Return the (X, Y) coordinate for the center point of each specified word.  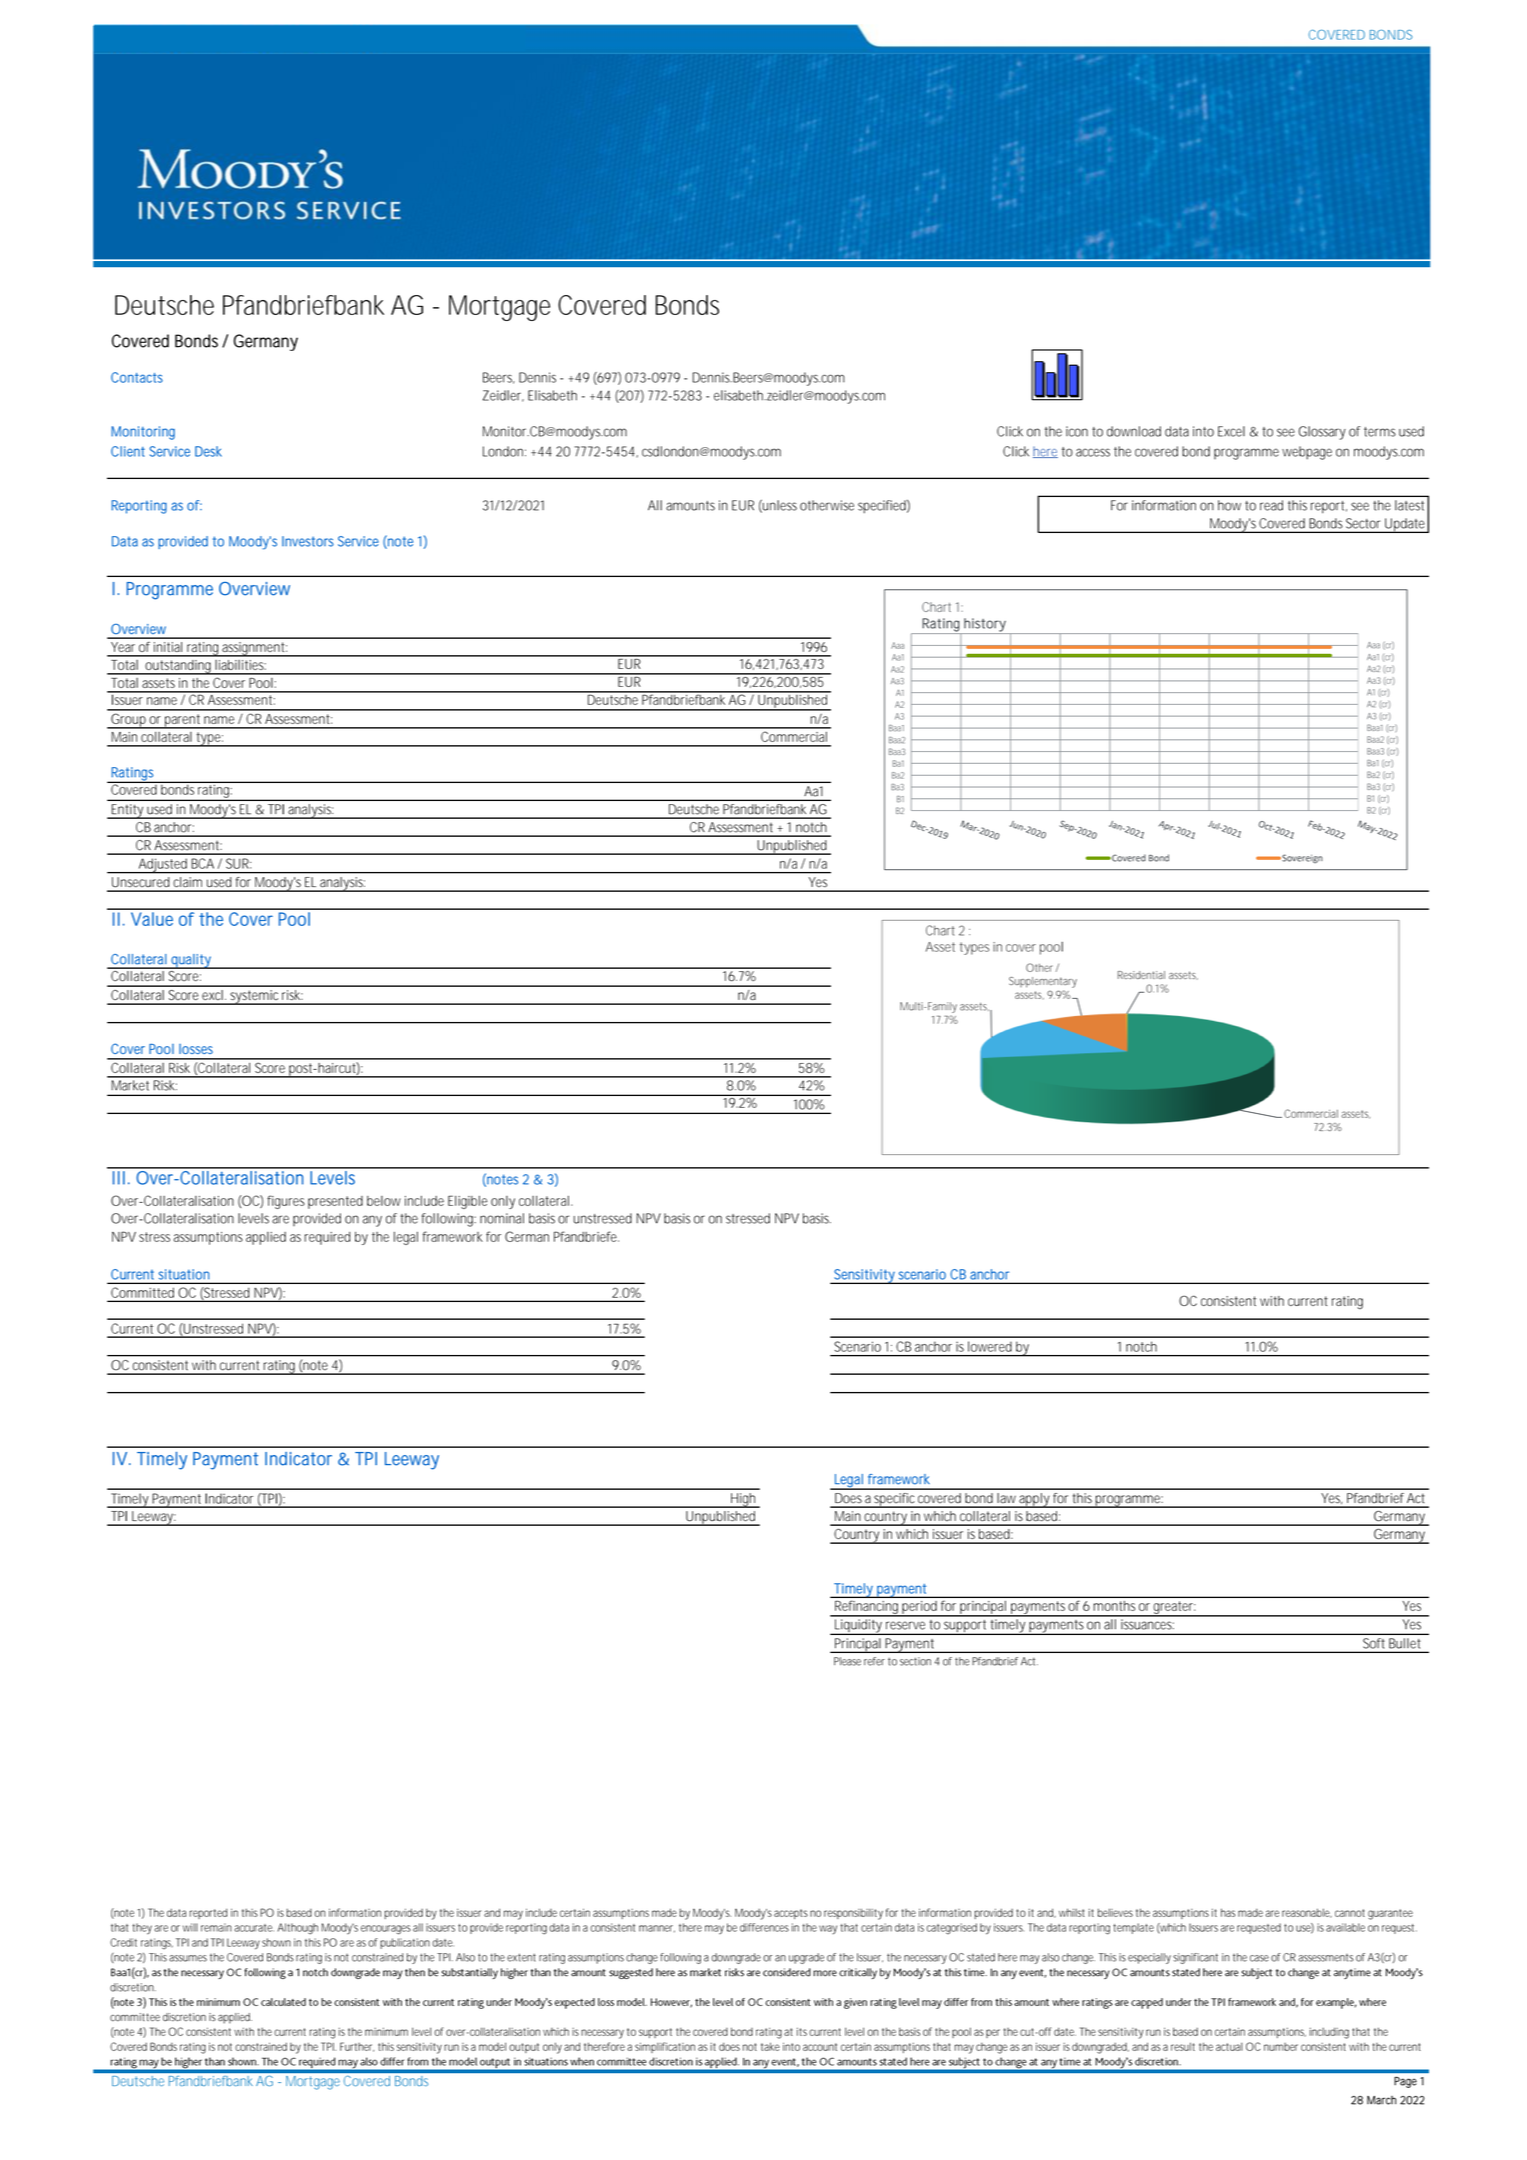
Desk (208, 451)
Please (847, 1661)
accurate (254, 1928)
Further (357, 2047)
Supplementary (1043, 982)
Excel (1231, 431)
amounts (690, 506)
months (1114, 1606)
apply (1034, 1500)
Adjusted (162, 866)
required (327, 1238)
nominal (502, 1218)
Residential (1141, 975)
